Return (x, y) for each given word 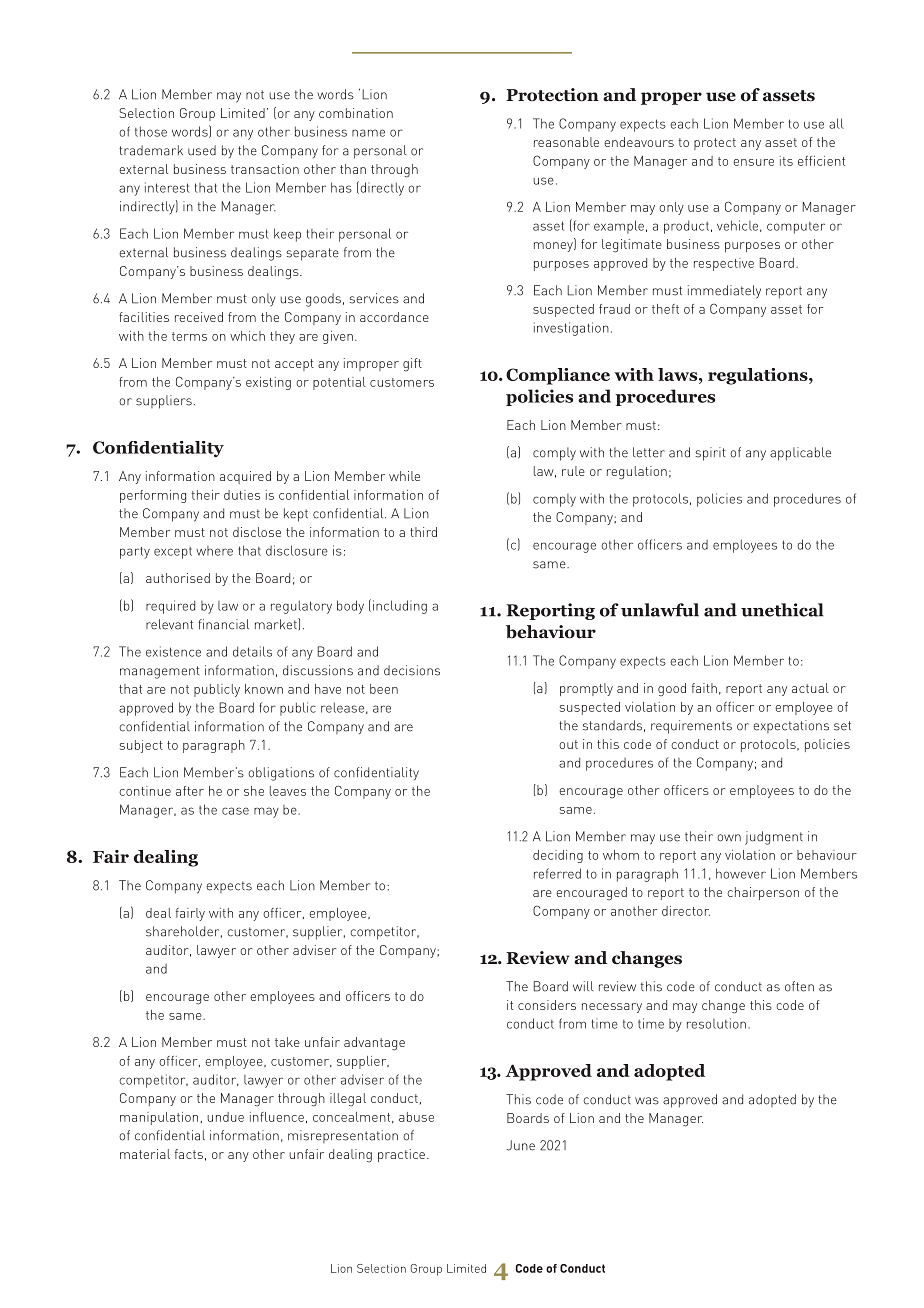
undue (225, 1117)
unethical (782, 610)
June (520, 1145)
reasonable (566, 142)
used (202, 150)
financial (223, 624)
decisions (412, 670)
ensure (753, 162)
